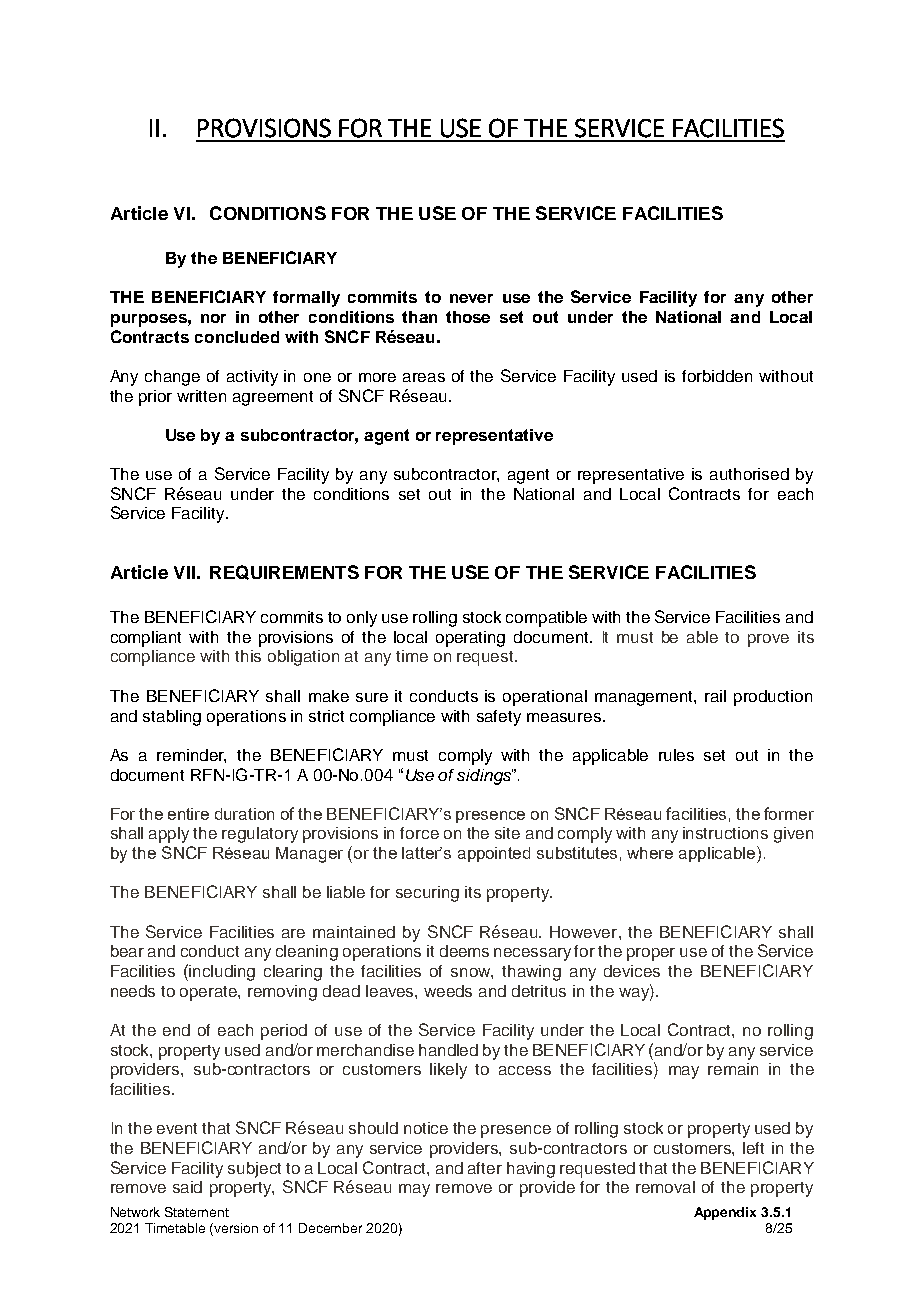 The height and width of the page is (1308, 924). I want to click on sidings, so click(485, 777).
